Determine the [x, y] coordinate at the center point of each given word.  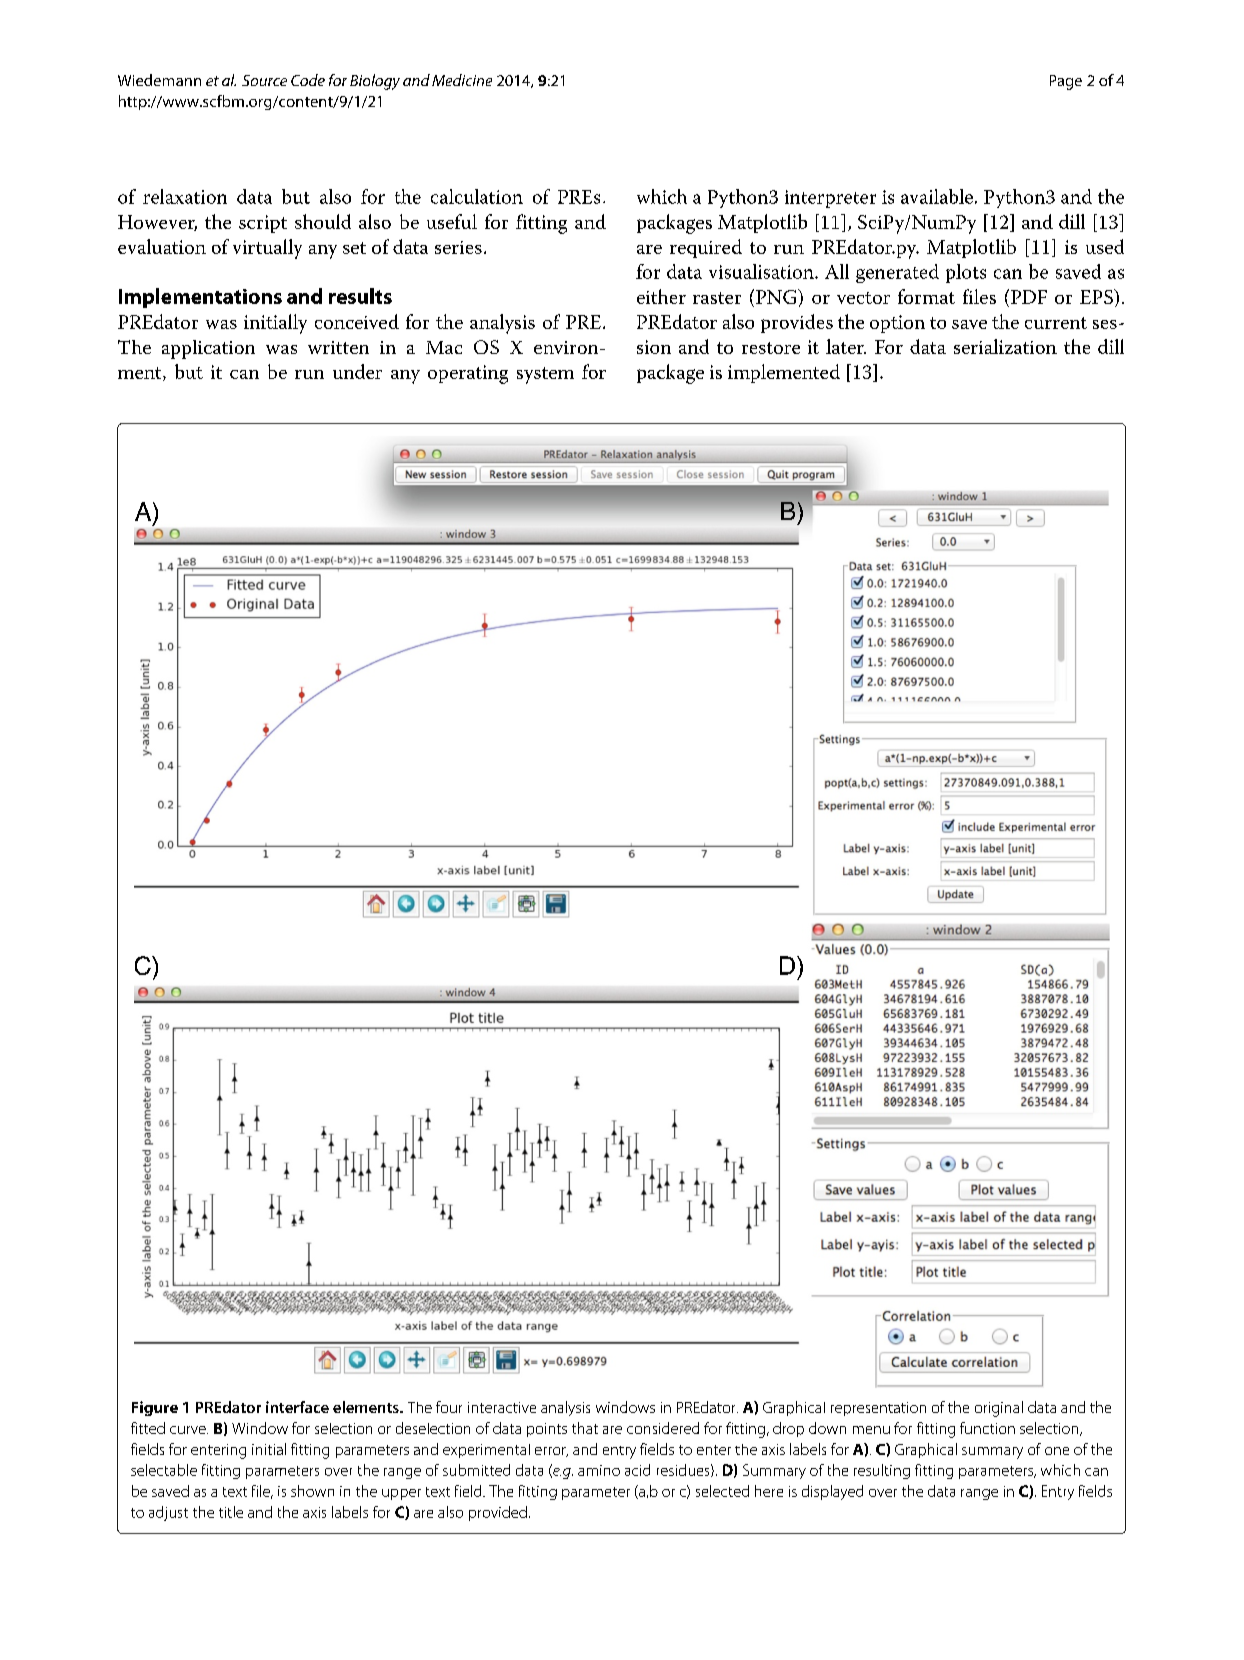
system [545, 375]
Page [1066, 82]
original [999, 1409]
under [357, 371]
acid [637, 1470]
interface [297, 1407]
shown [312, 1491]
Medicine [462, 80]
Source [264, 80]
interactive [502, 1407]
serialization [1005, 346]
